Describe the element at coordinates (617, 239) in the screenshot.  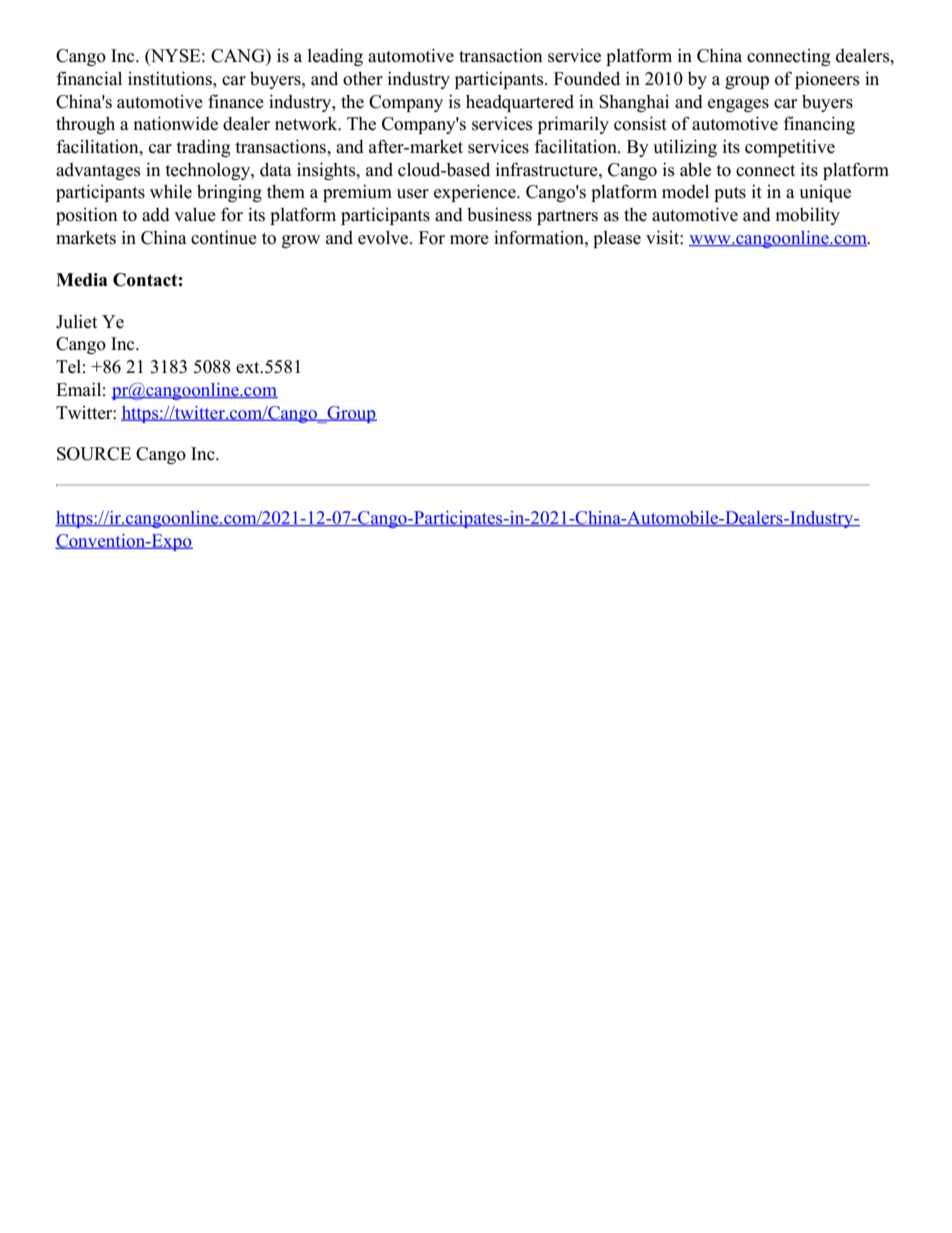
I see `please` at that location.
